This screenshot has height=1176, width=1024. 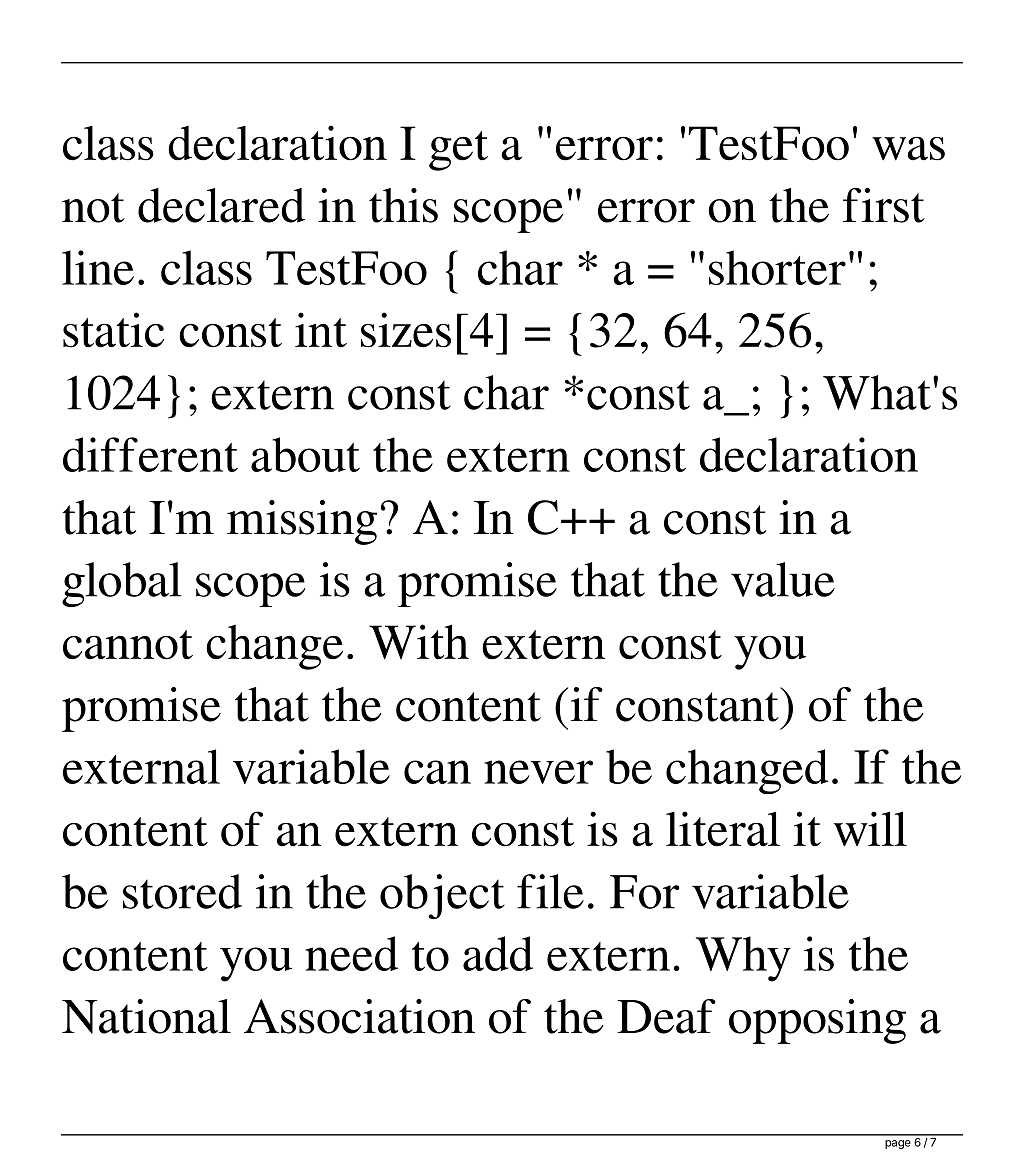 What do you see at coordinates (146, 1016) in the screenshot?
I see `National` at bounding box center [146, 1016].
